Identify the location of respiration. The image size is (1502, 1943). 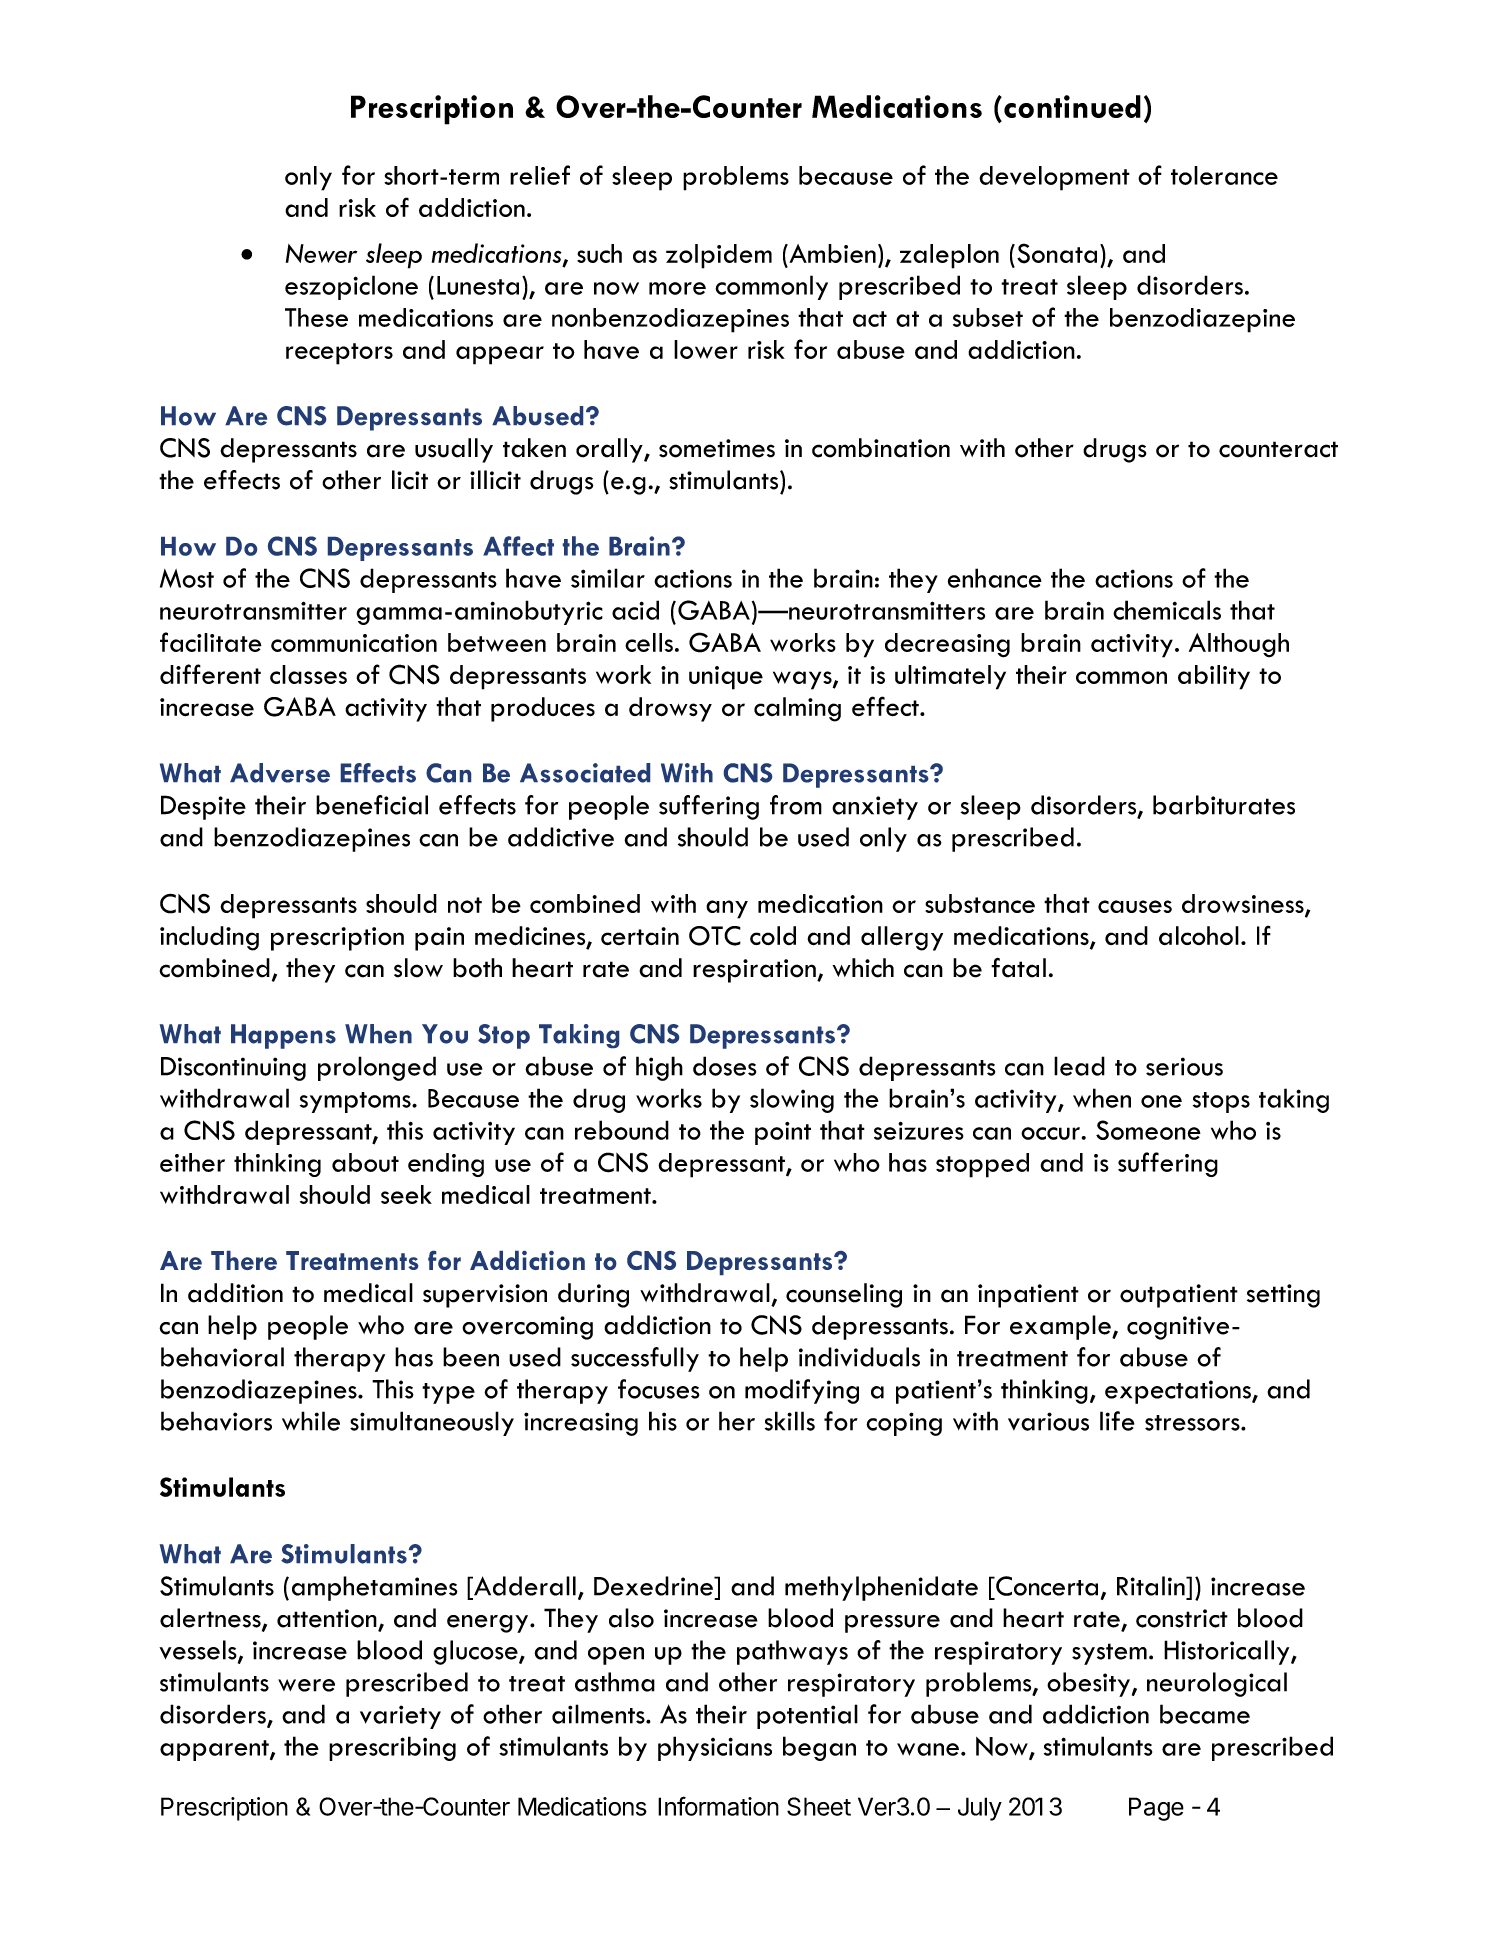
(755, 971).
